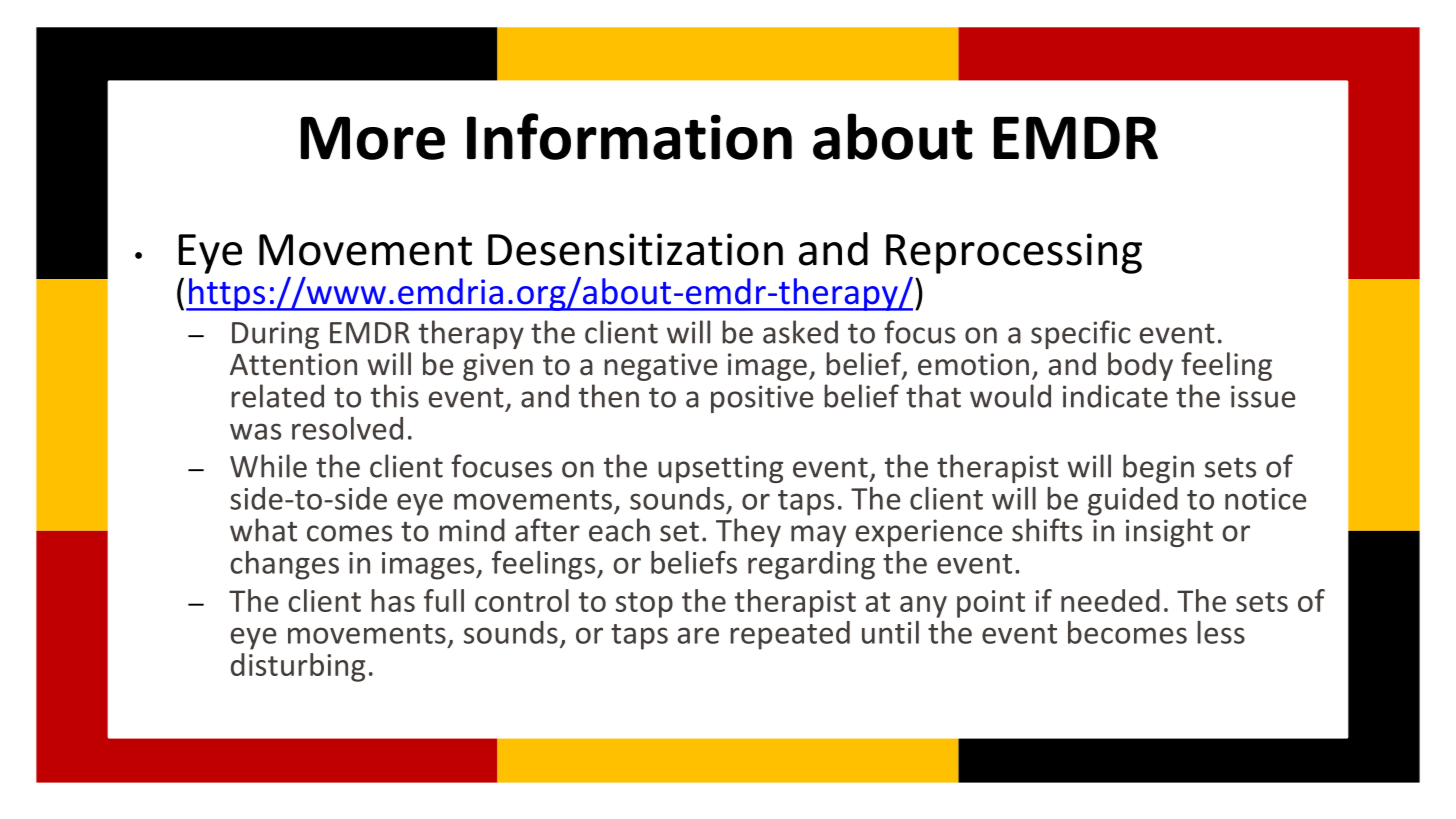 This screenshot has width=1456, height=819. I want to click on upsetting, so click(720, 469).
